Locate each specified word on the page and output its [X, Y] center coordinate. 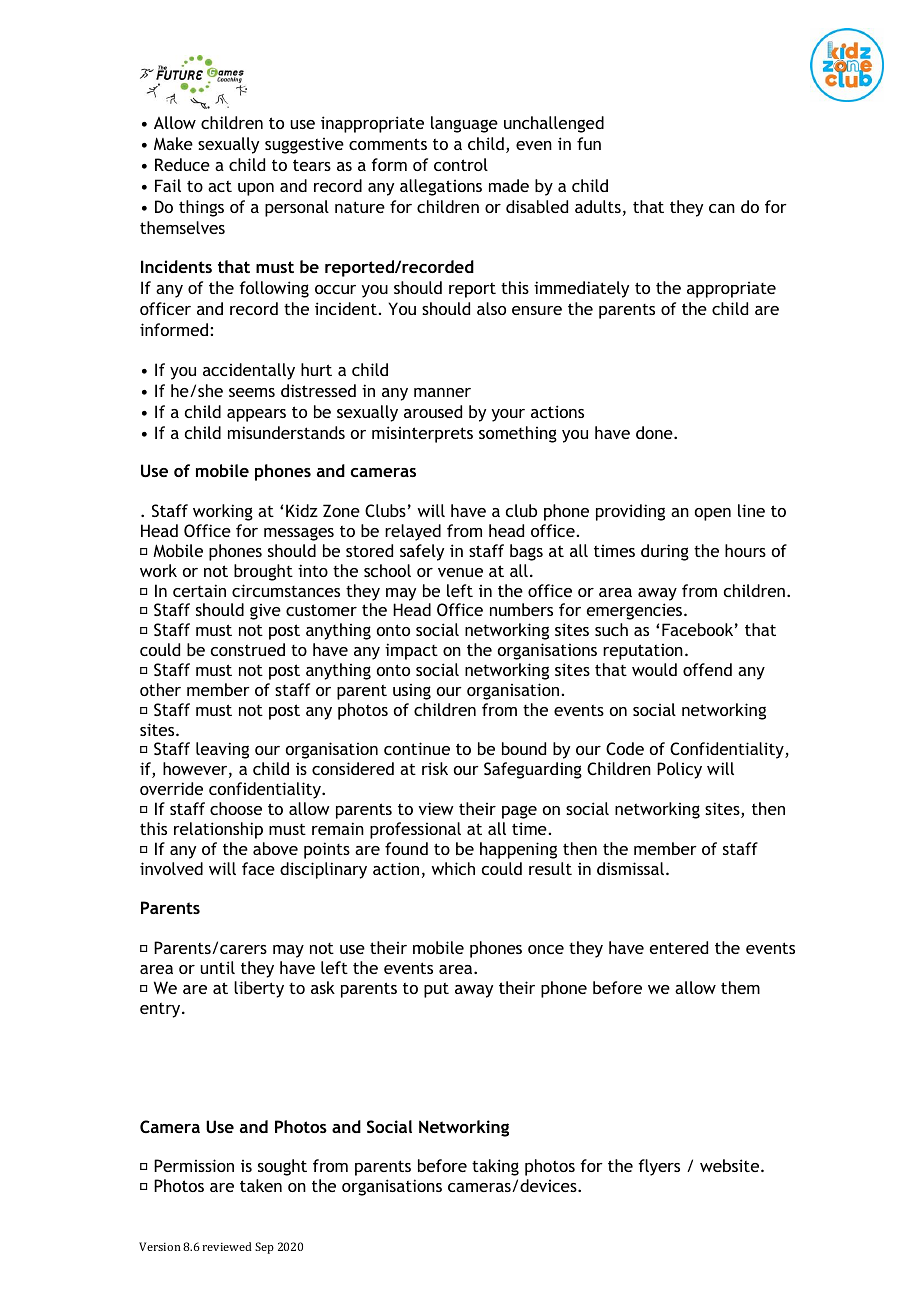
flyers [659, 1167]
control [461, 164]
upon [256, 189]
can [722, 208]
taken [261, 1185]
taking [495, 1167]
